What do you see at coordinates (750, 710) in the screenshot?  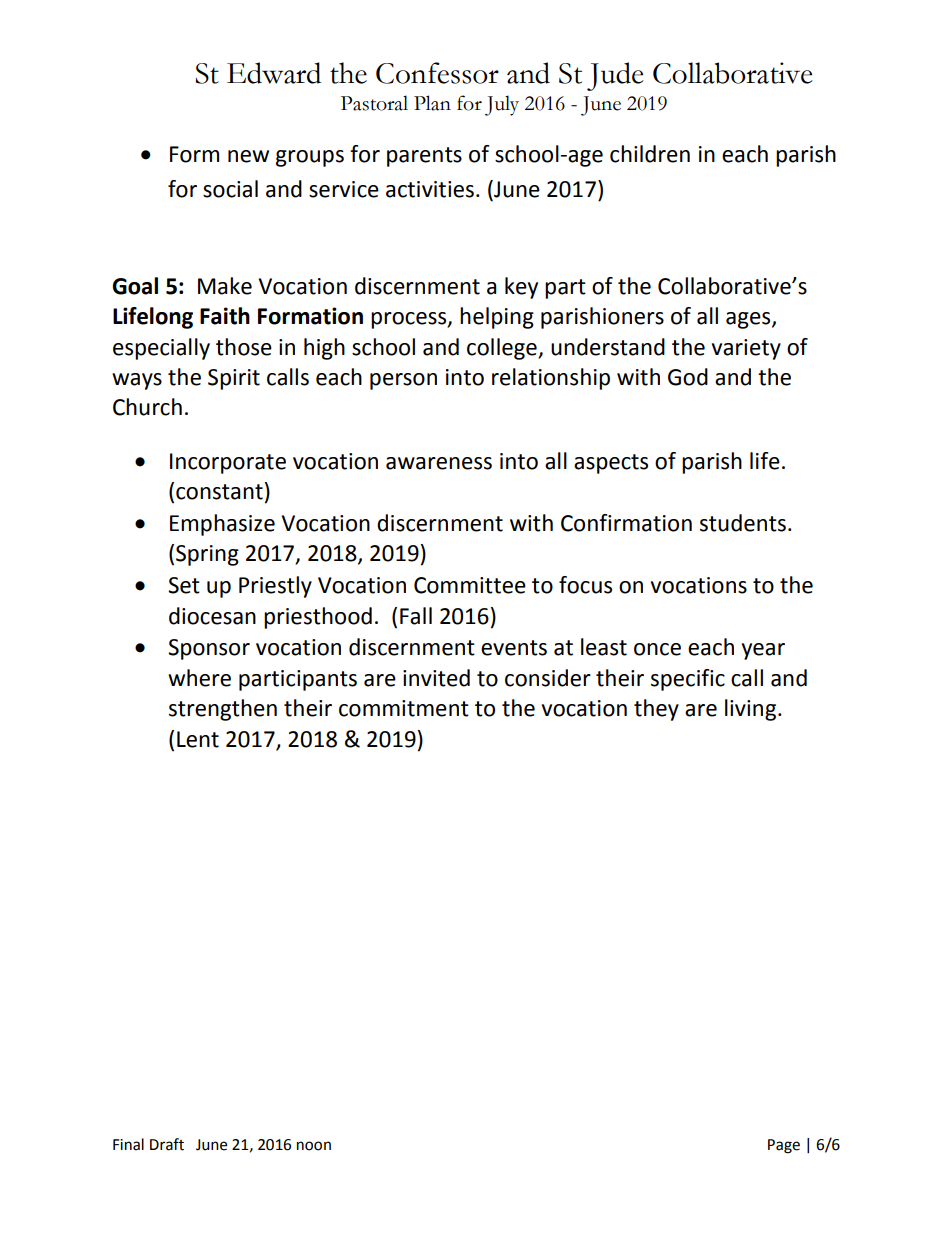 I see `living` at bounding box center [750, 710].
